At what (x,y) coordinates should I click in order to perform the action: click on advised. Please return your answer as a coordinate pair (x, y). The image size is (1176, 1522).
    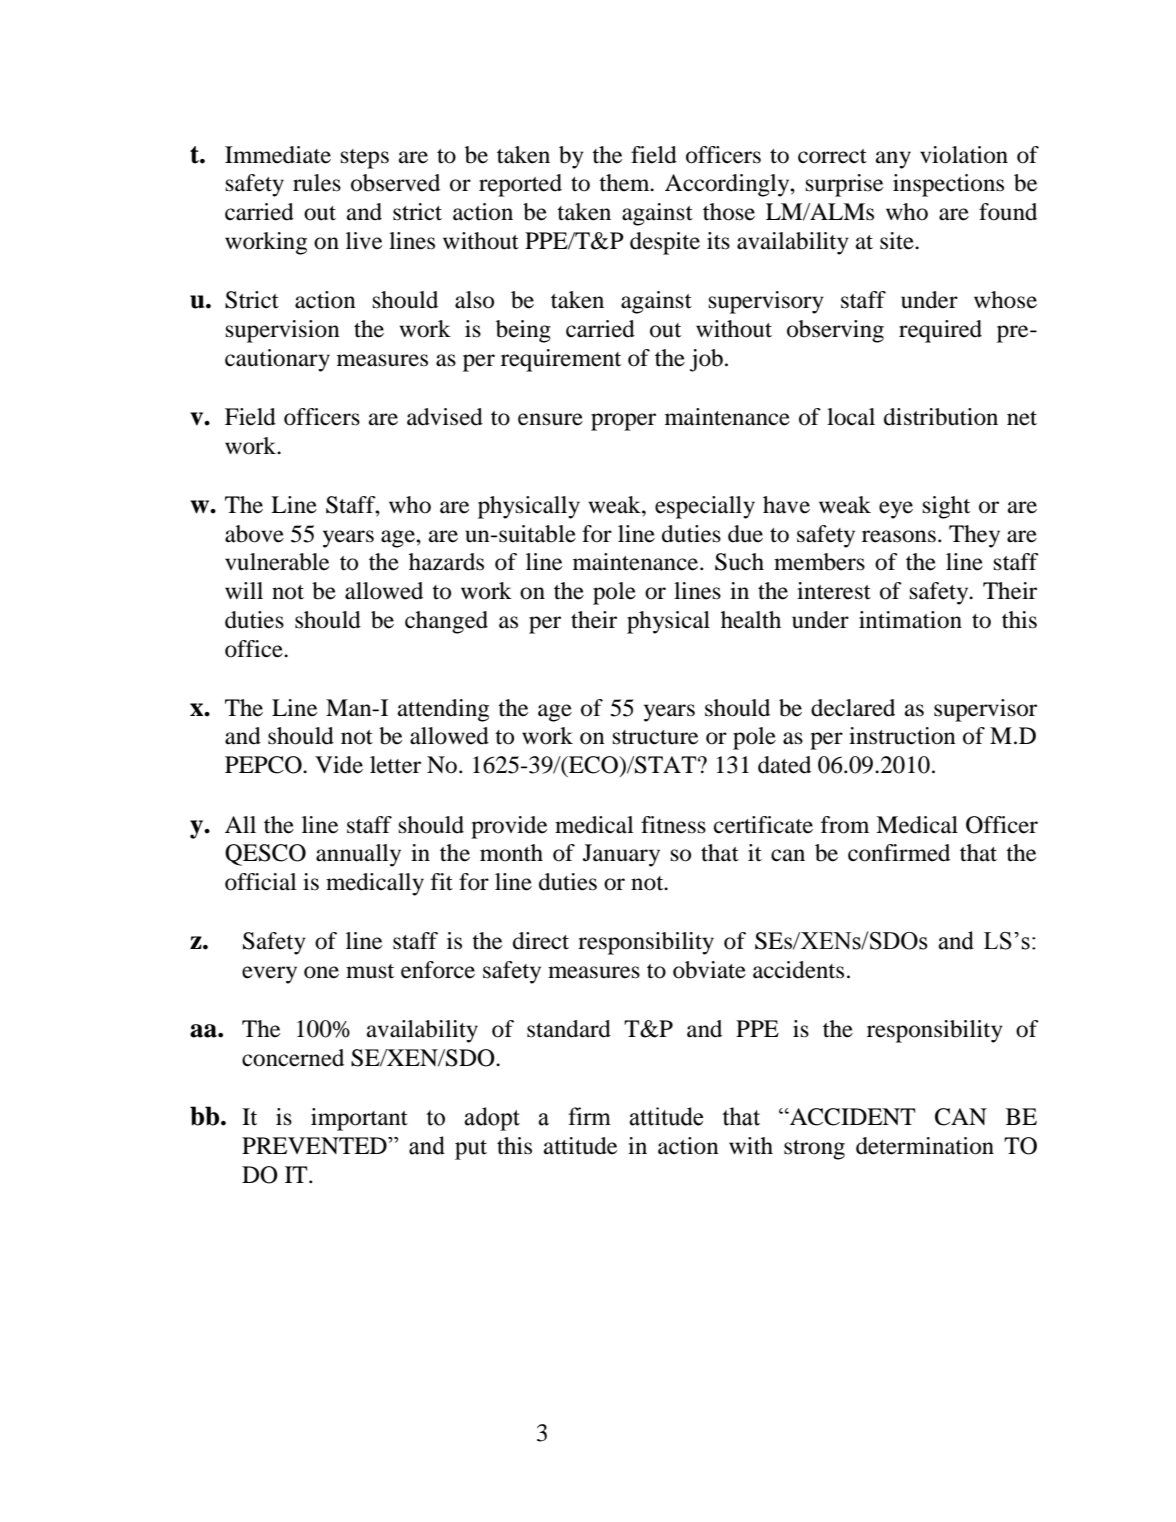
    Looking at the image, I should click on (445, 417).
